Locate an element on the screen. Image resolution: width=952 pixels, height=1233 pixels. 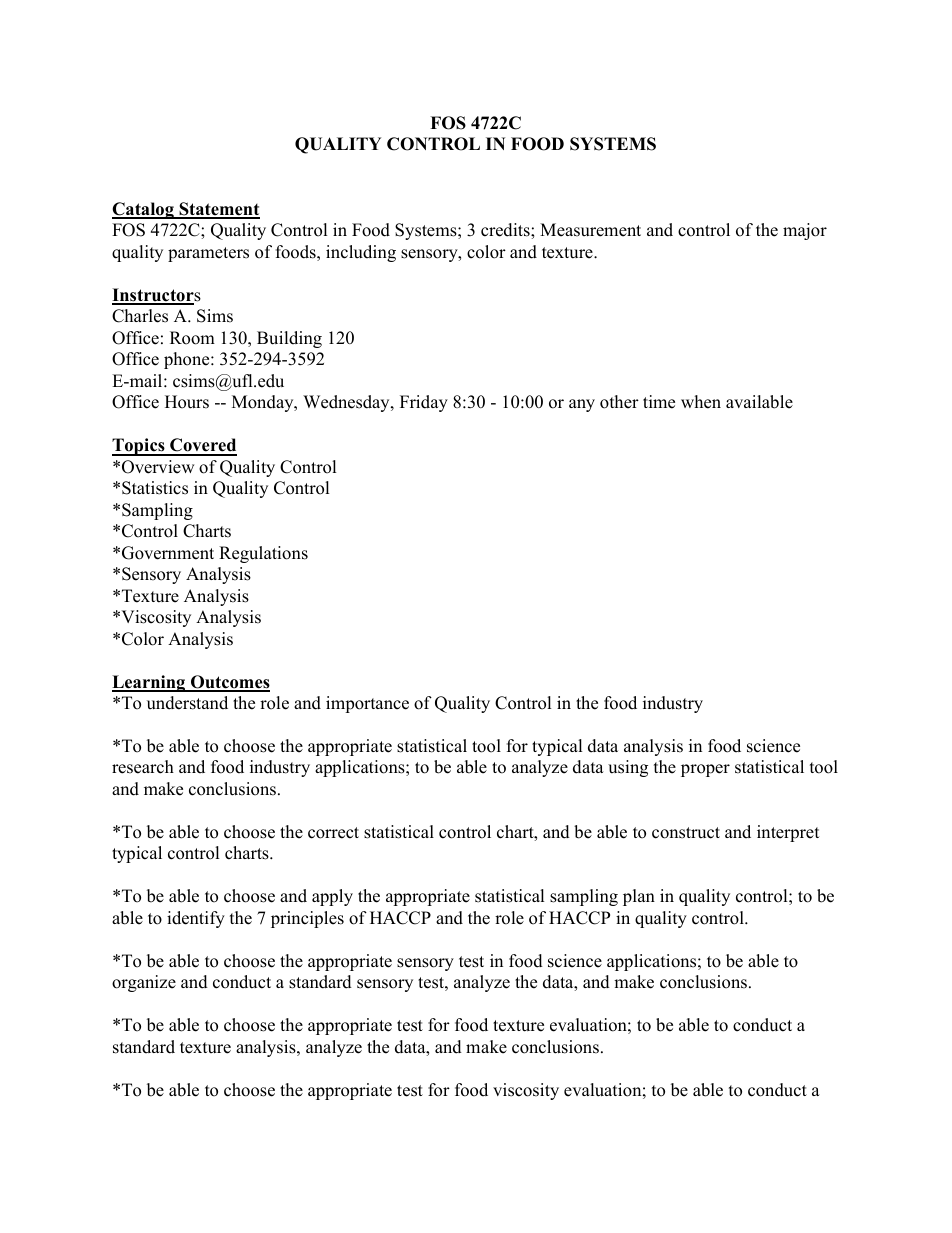
major is located at coordinates (805, 231).
